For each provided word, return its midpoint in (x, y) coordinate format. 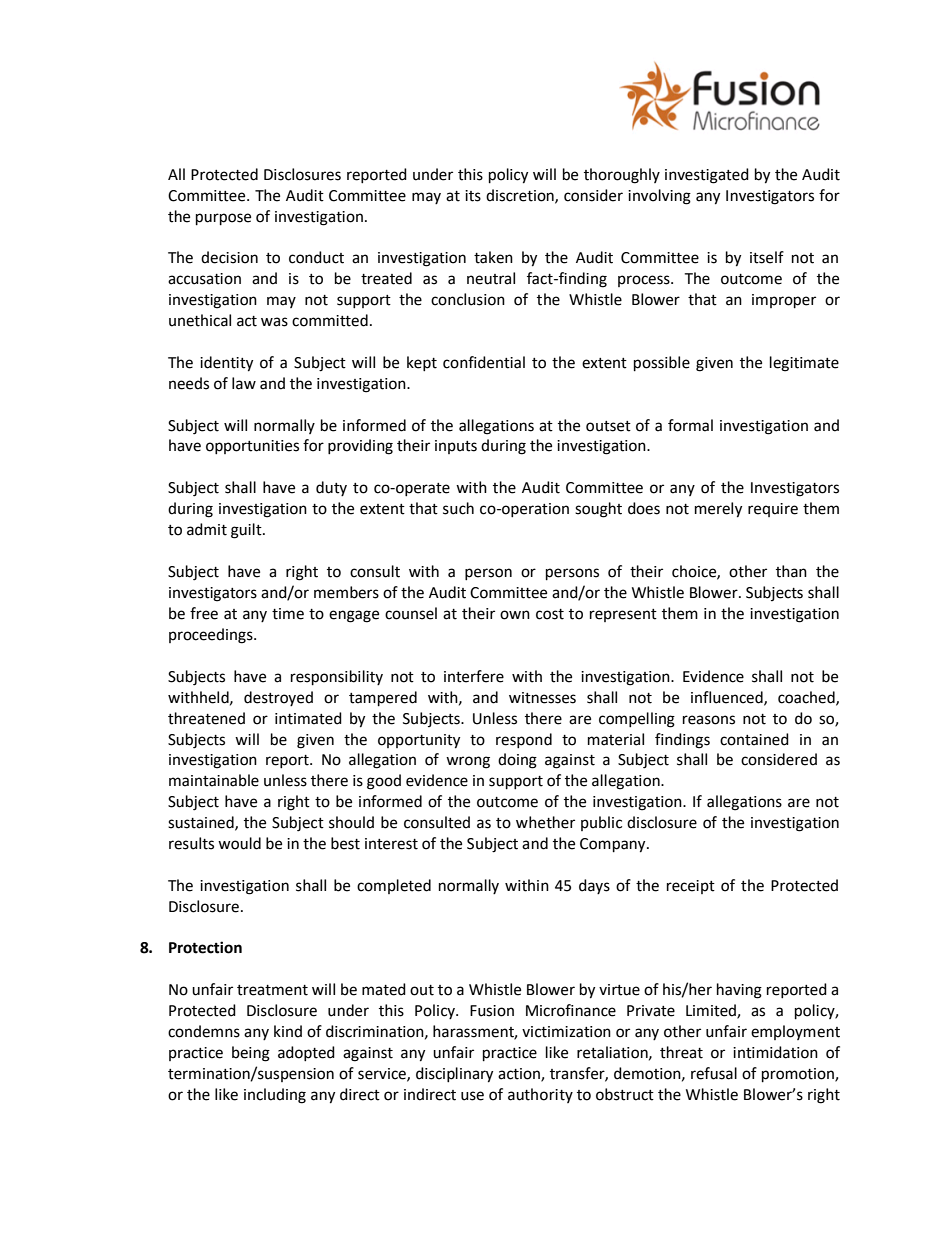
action (520, 1075)
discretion (521, 196)
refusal (714, 1073)
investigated (707, 176)
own (515, 615)
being (251, 1054)
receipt (691, 887)
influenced (728, 698)
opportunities (252, 447)
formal (690, 425)
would (239, 843)
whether (545, 822)
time (288, 614)
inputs (456, 447)
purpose (223, 219)
